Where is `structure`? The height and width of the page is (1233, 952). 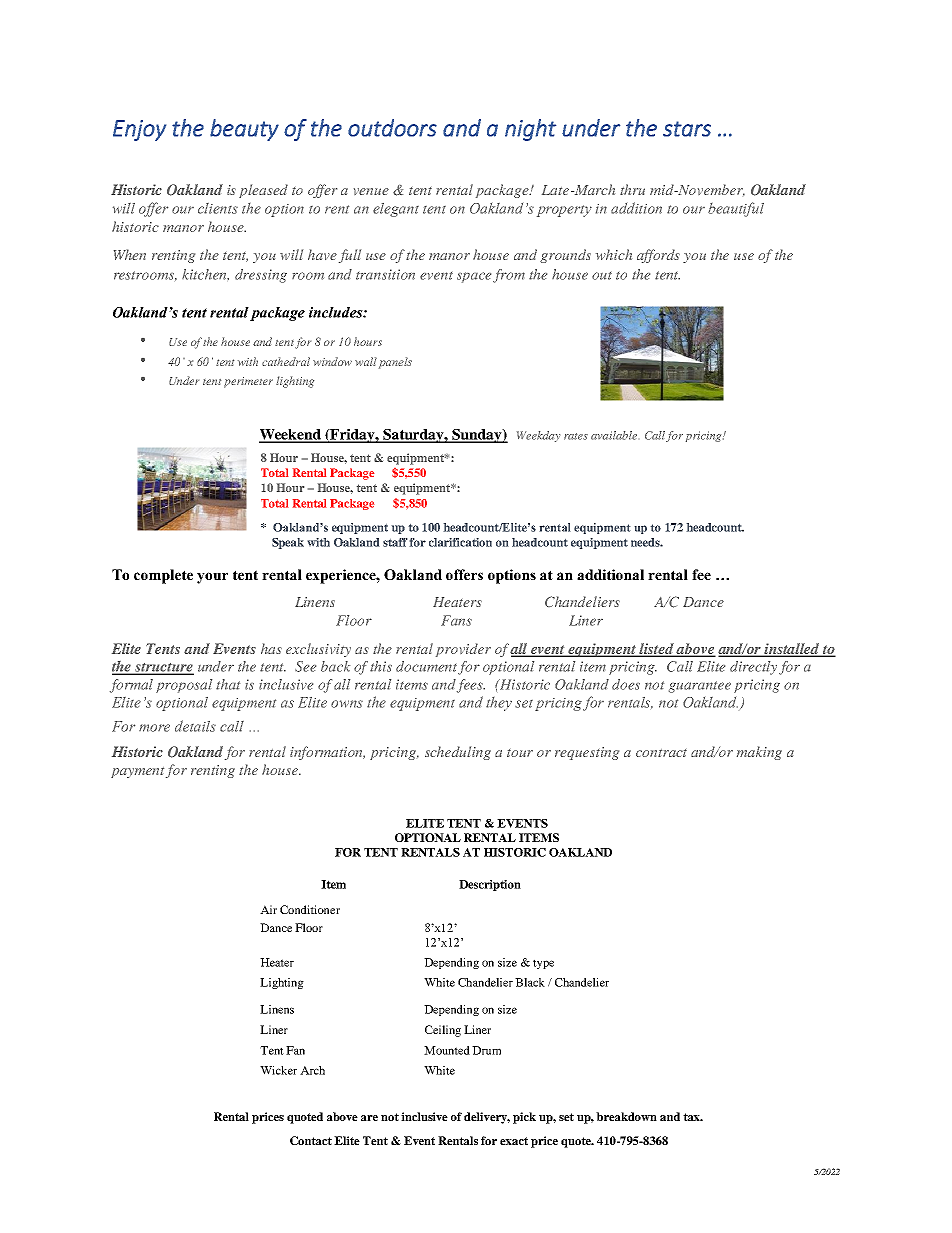
structure is located at coordinates (163, 668).
